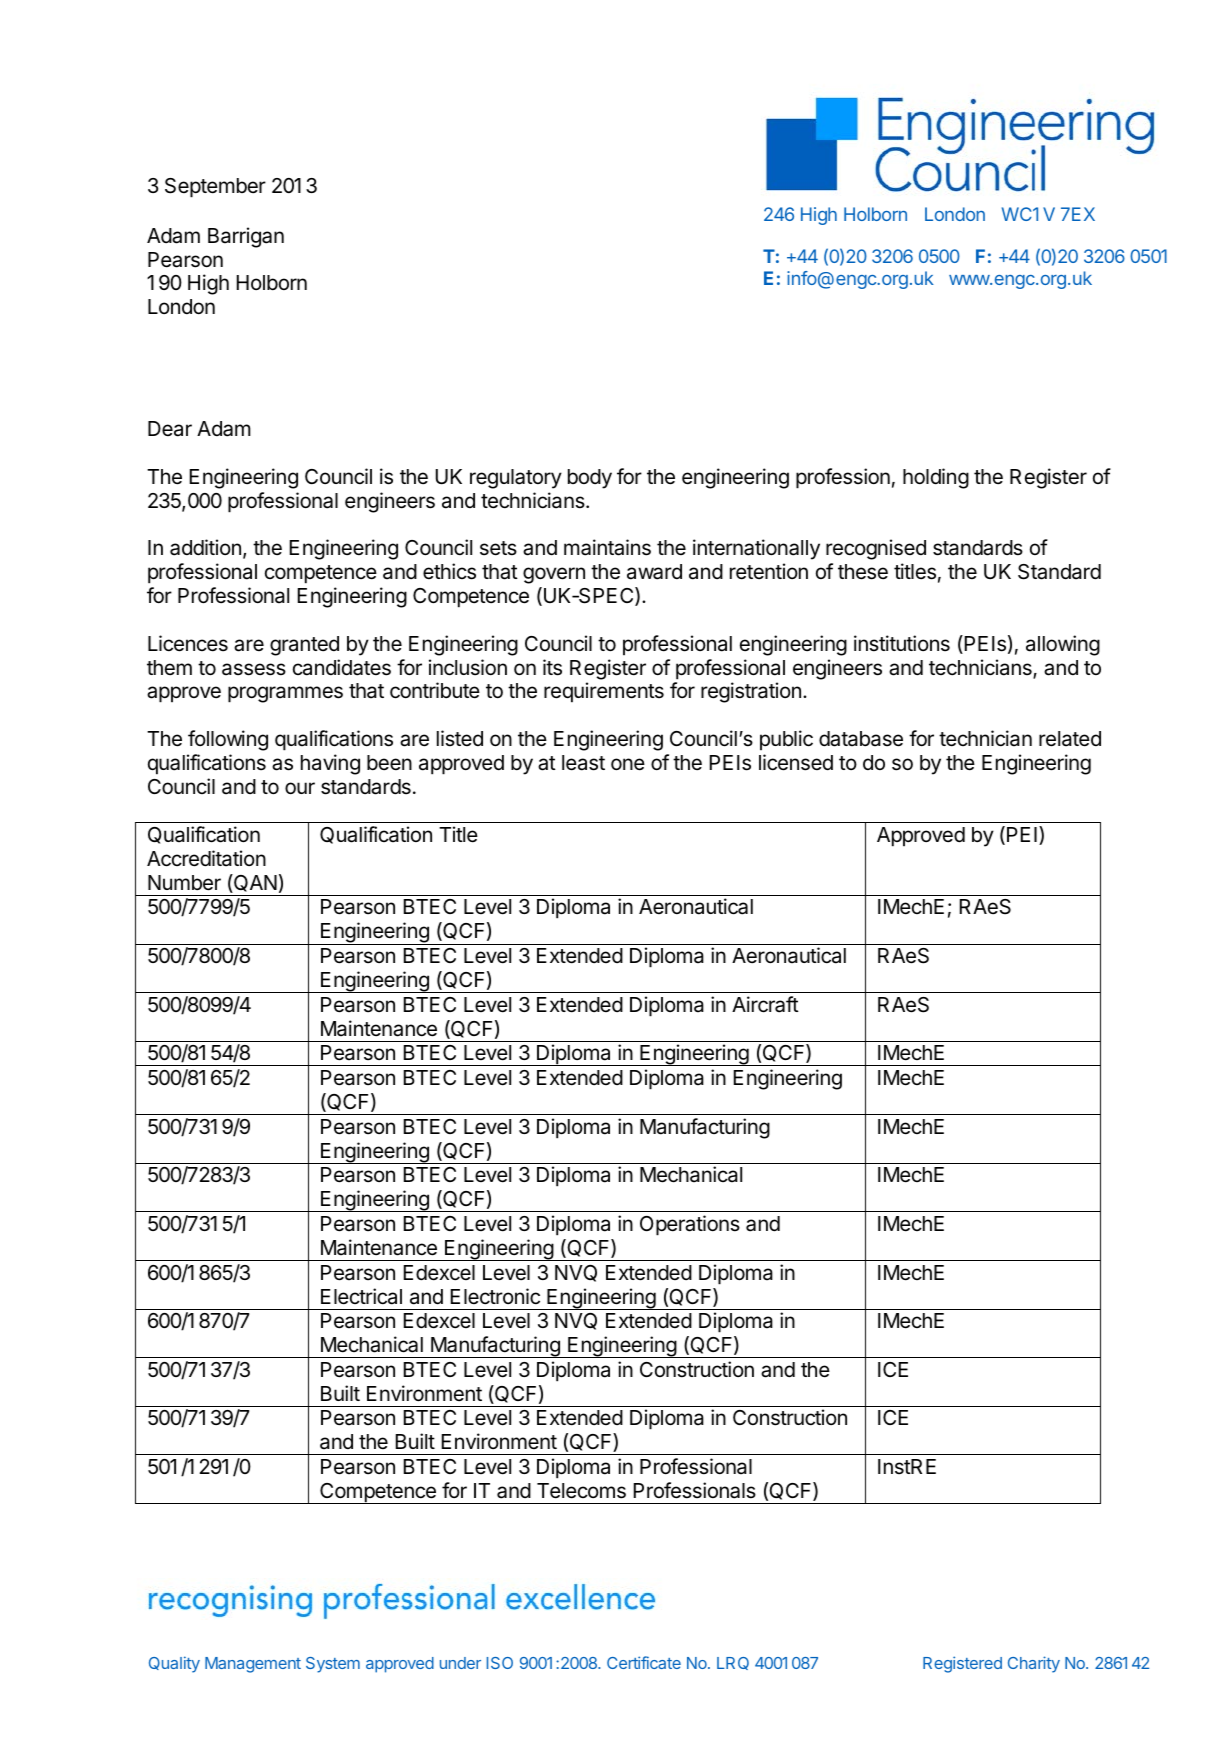 This screenshot has height=1742, width=1232. I want to click on award, so click(654, 572).
